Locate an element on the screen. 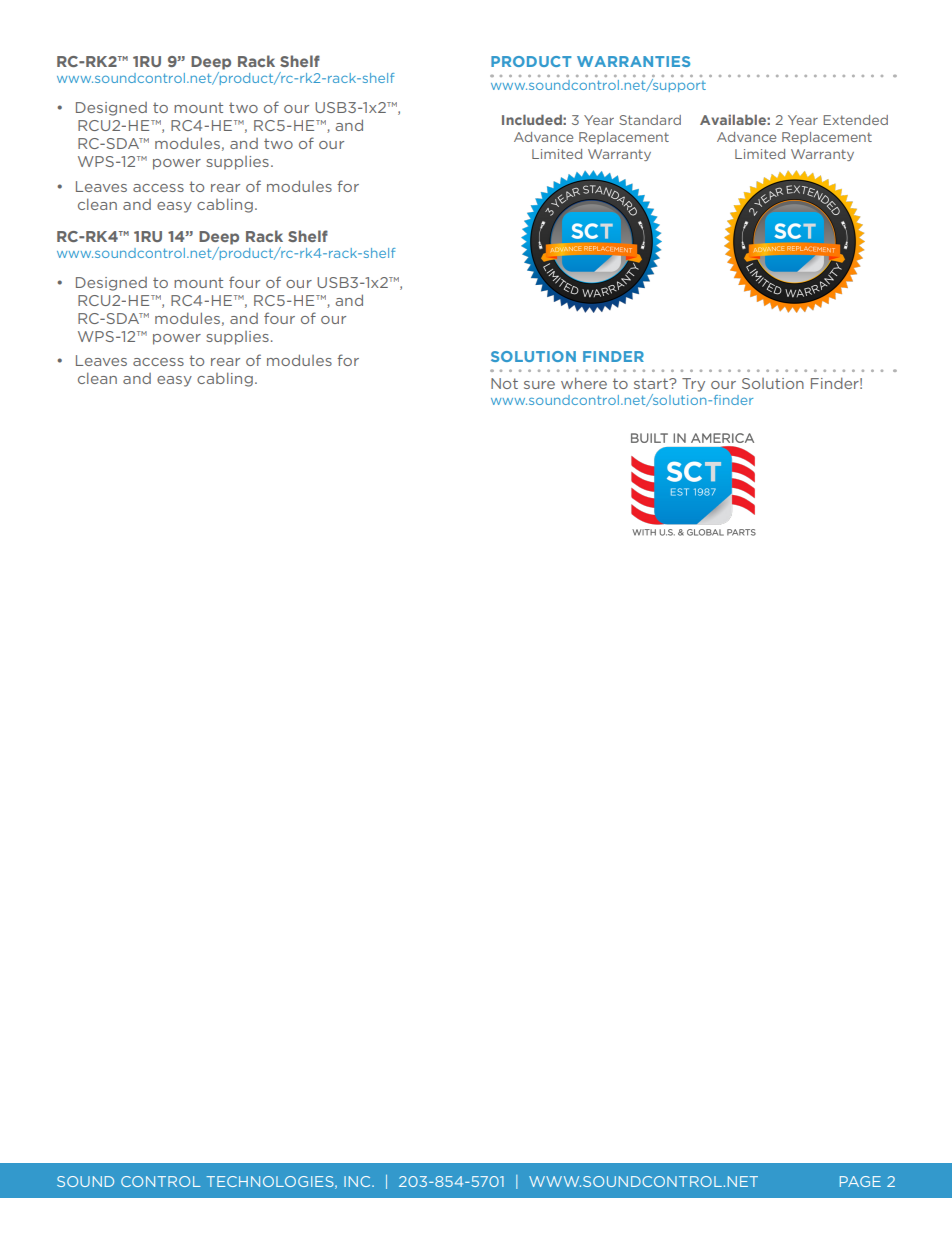 The width and height of the screenshot is (952, 1233). start is located at coordinates (652, 383).
